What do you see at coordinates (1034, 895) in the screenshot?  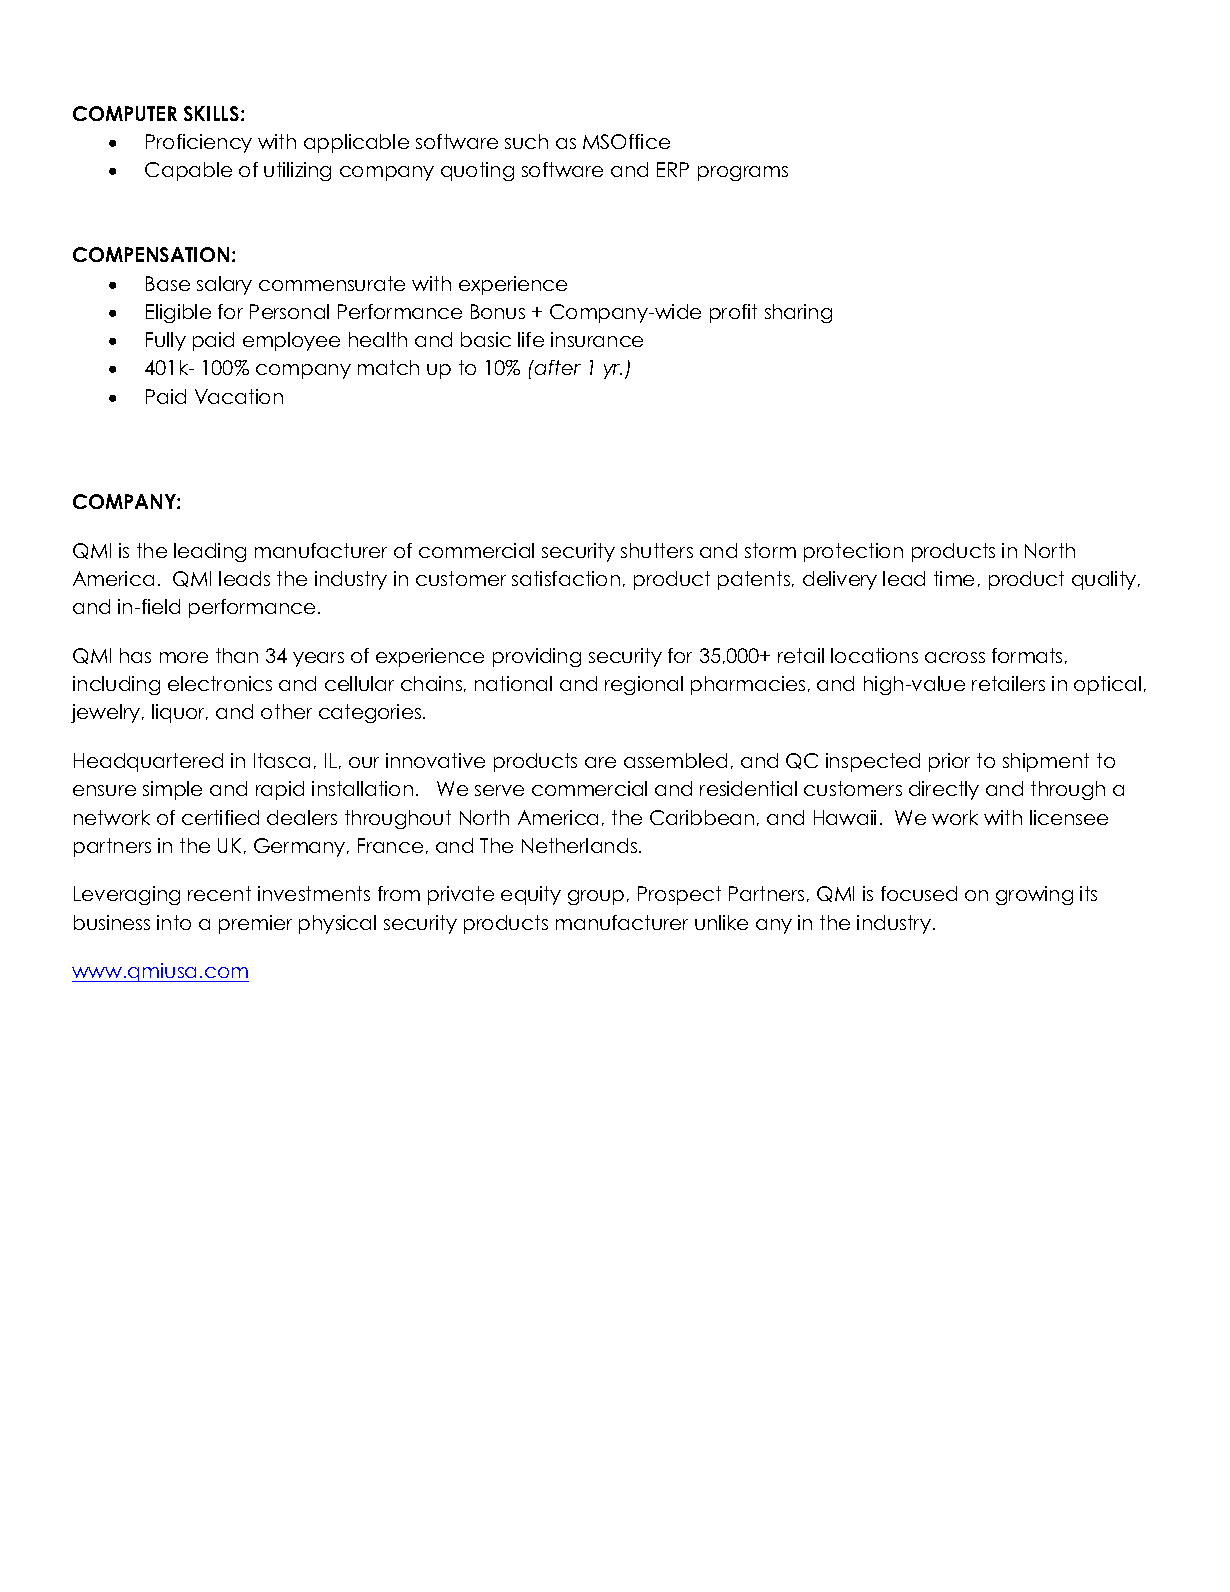 I see `growing` at bounding box center [1034, 895].
